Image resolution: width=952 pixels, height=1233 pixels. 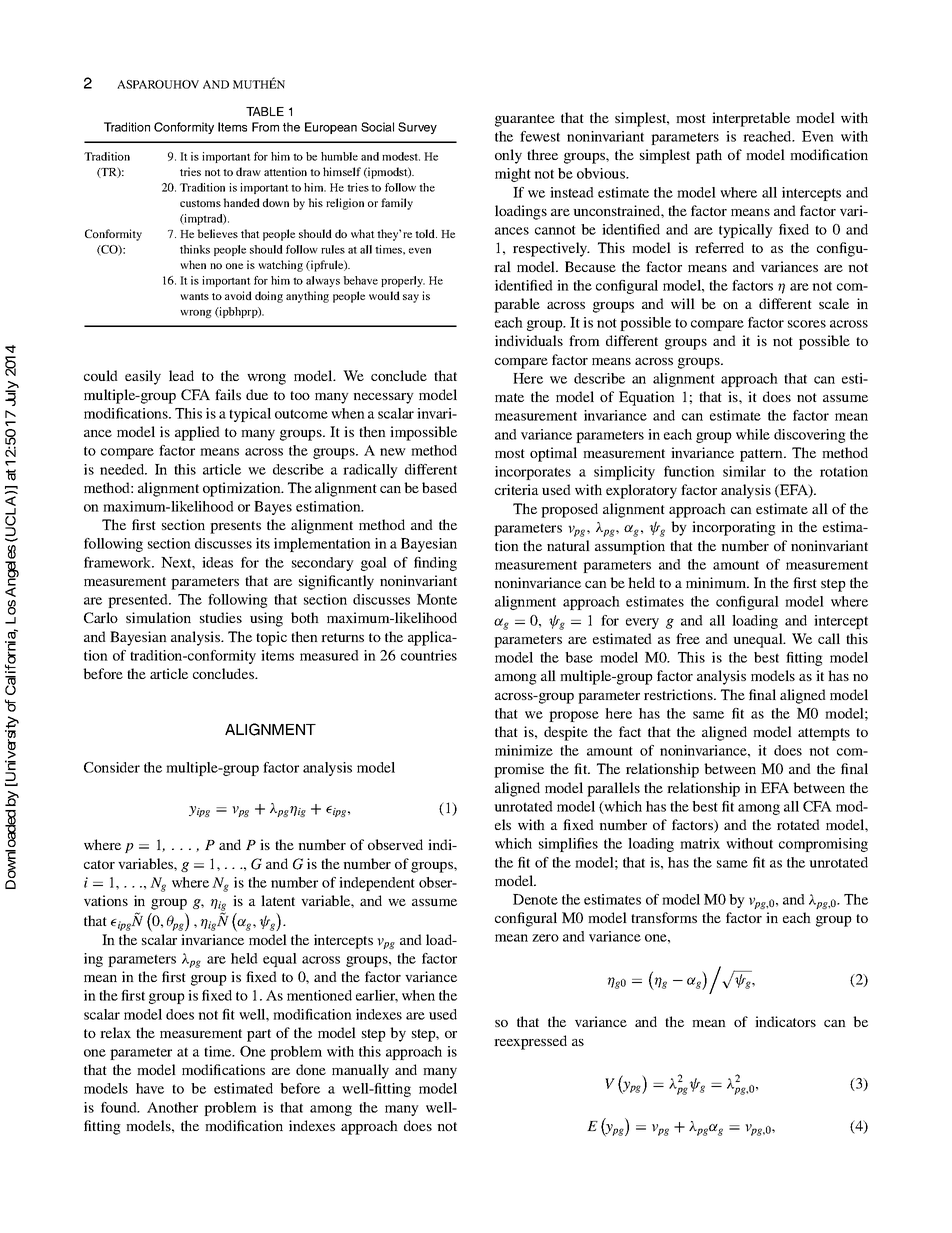 What do you see at coordinates (568, 845) in the screenshot?
I see `simplifies` at bounding box center [568, 845].
